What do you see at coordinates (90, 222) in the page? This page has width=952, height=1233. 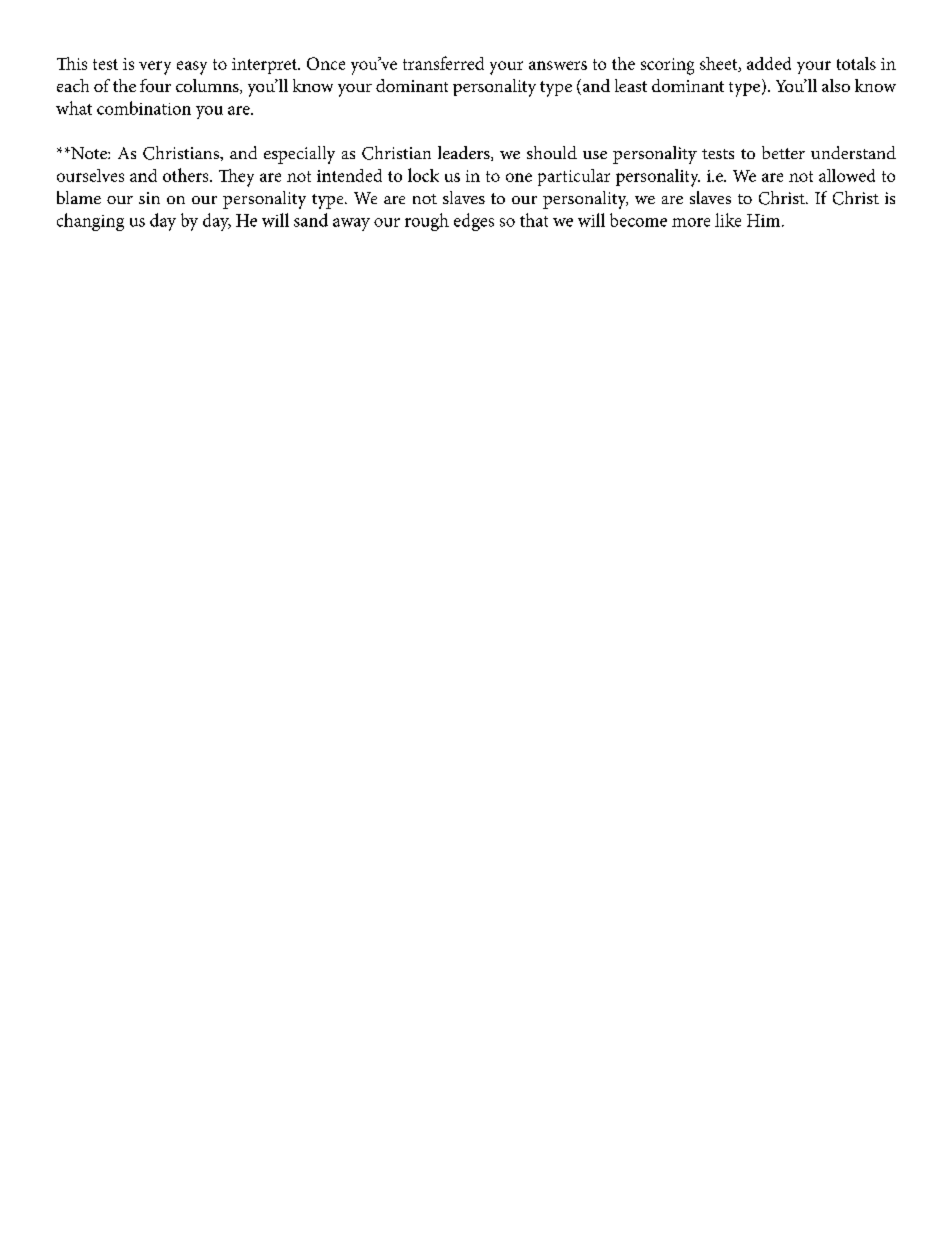 I see `changing` at bounding box center [90, 222].
